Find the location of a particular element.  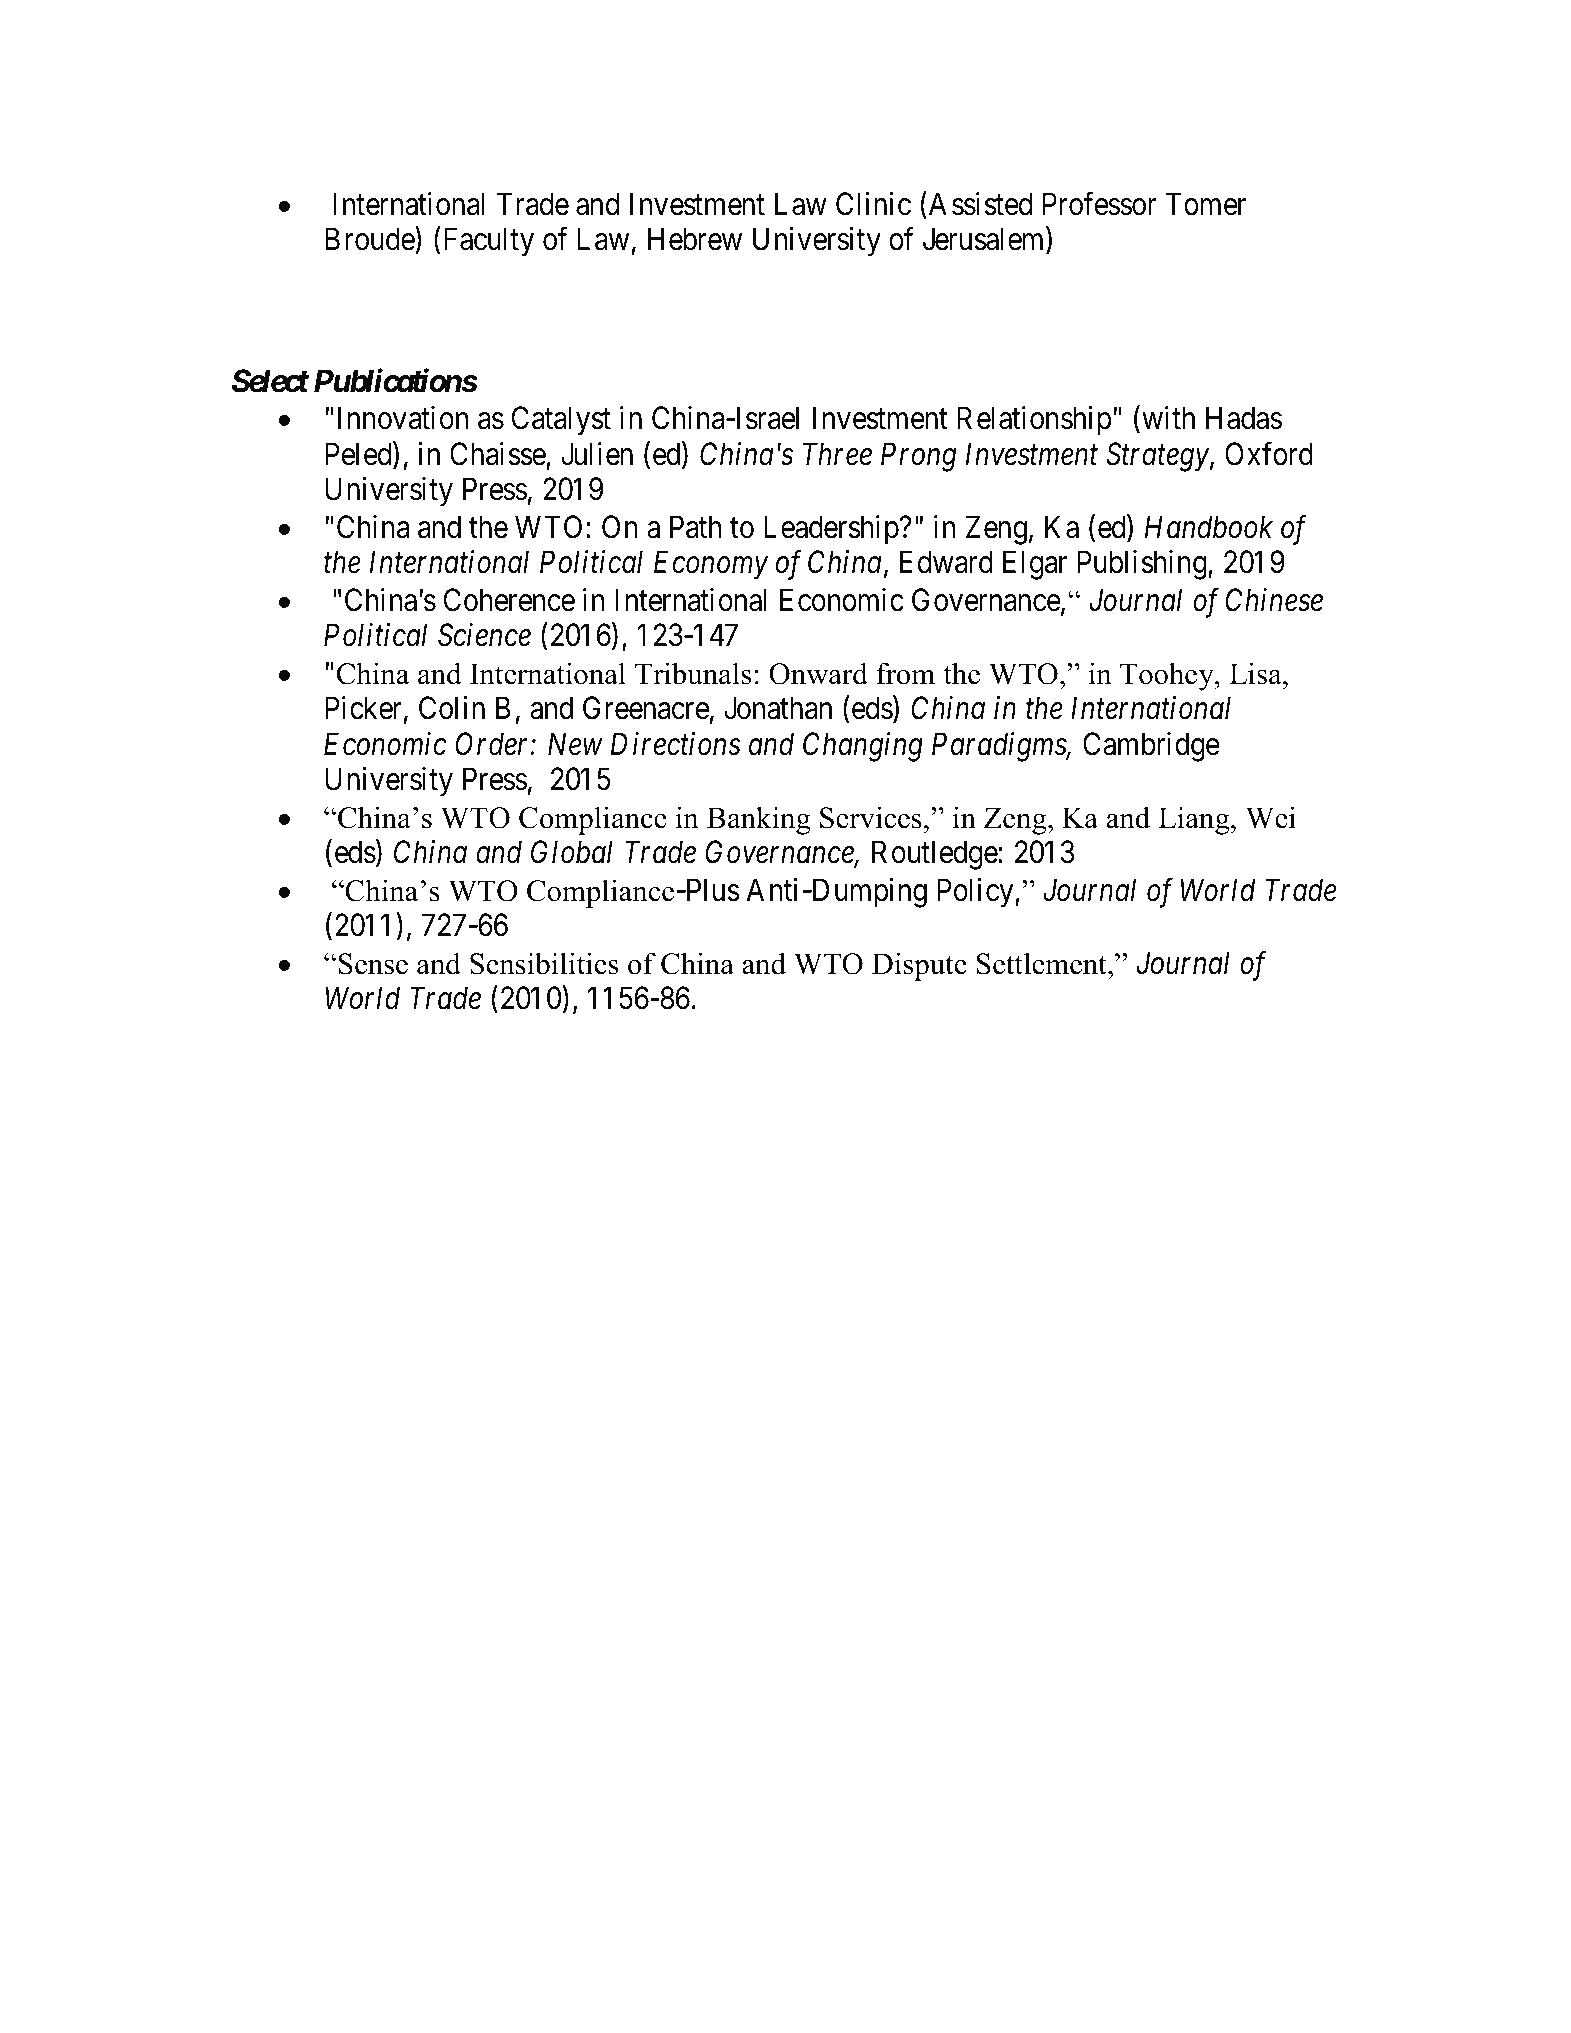

Hebrew is located at coordinates (695, 239).
